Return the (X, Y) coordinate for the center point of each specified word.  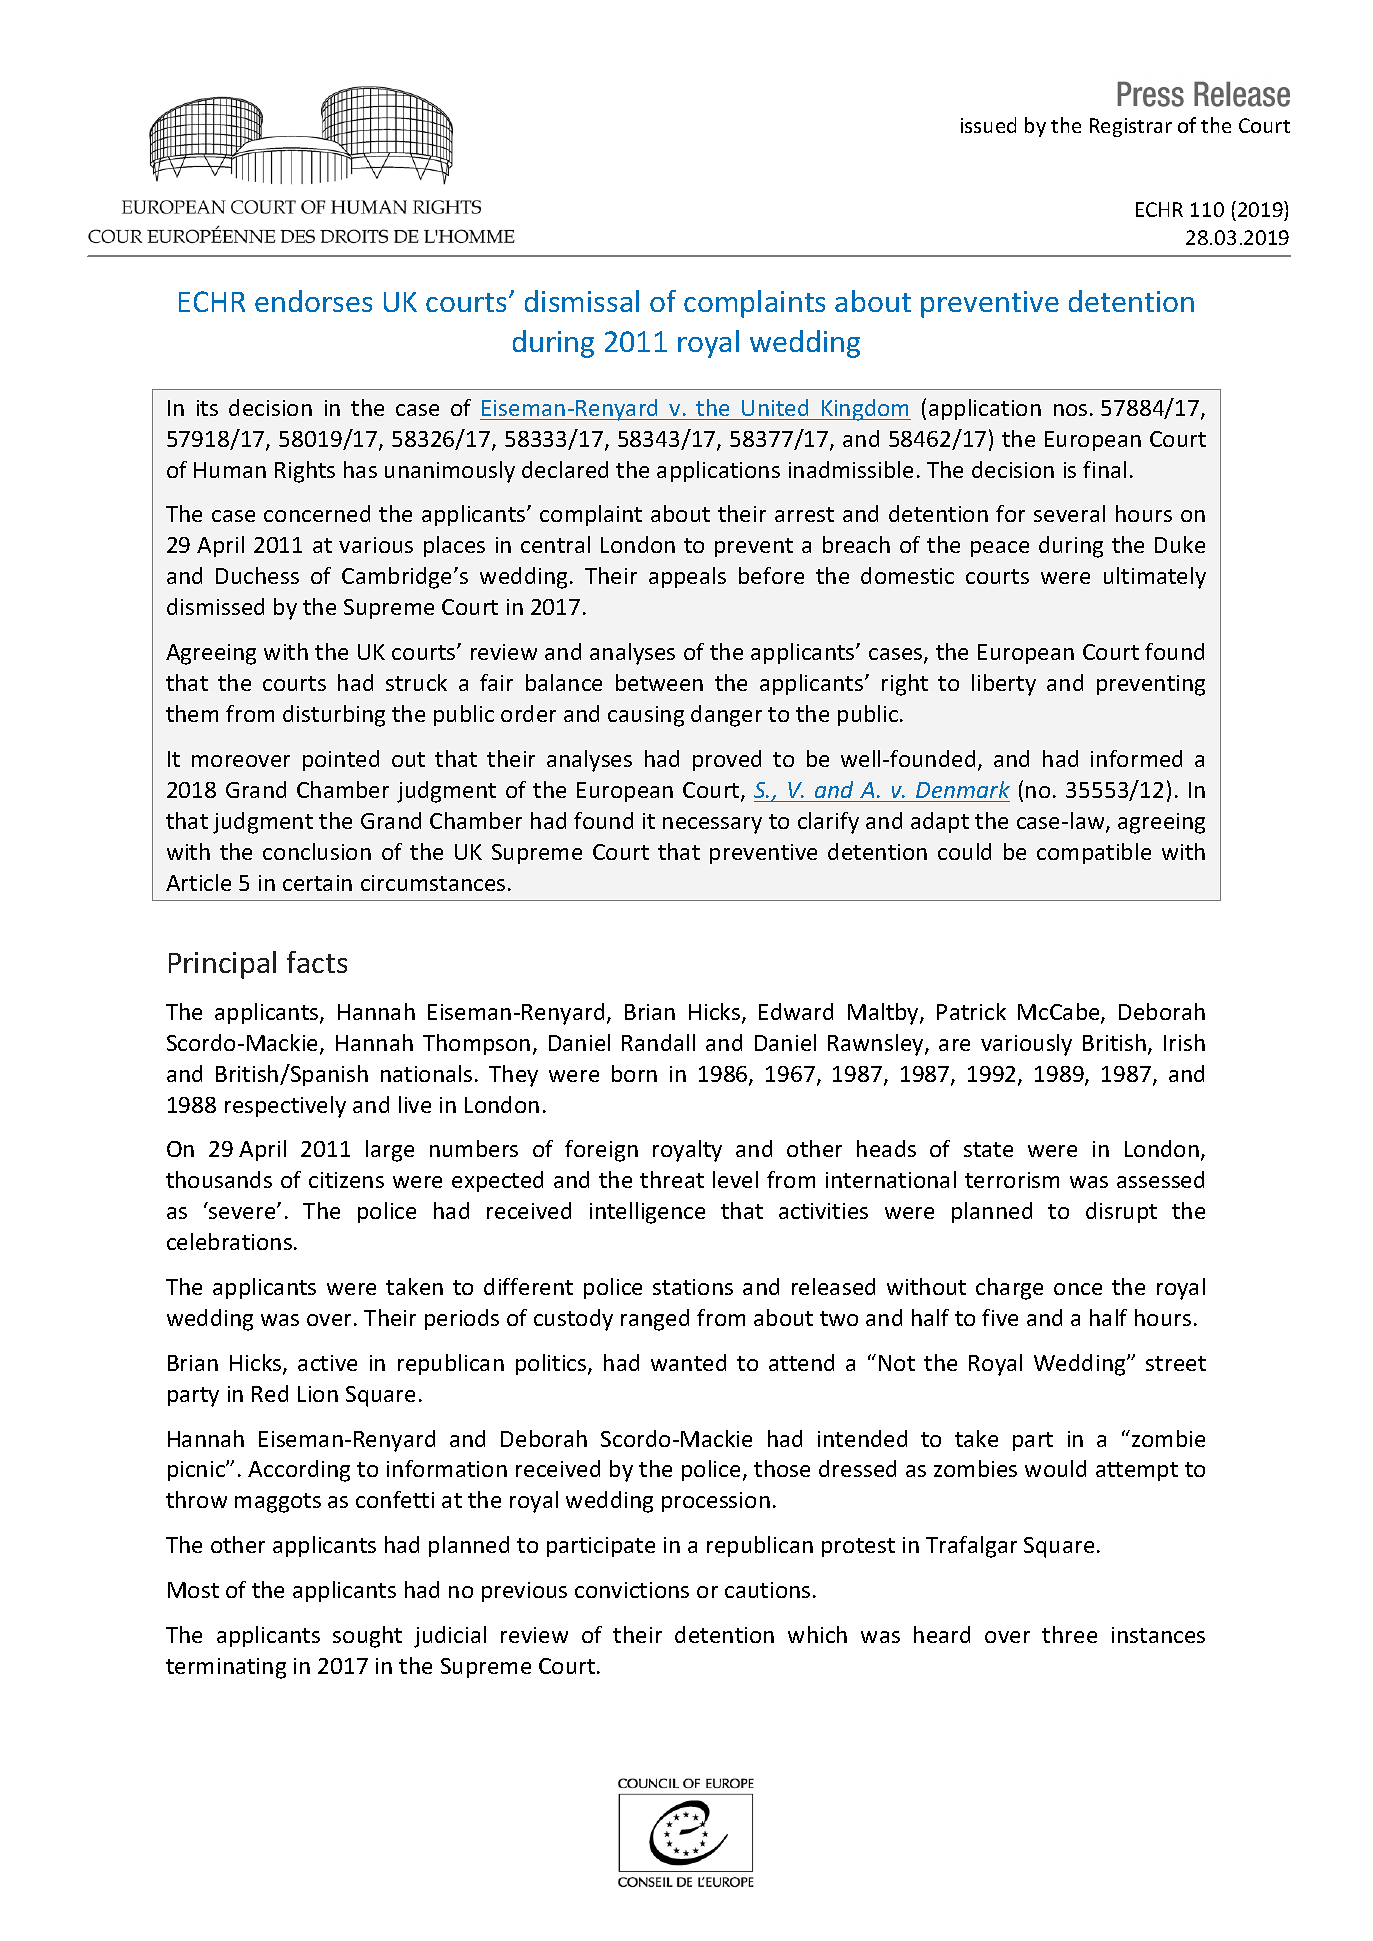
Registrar (1131, 127)
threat (672, 1179)
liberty (1004, 685)
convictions (632, 1590)
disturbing (334, 716)
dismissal (582, 301)
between (659, 682)
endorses (313, 301)
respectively (285, 1107)
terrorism (1012, 1180)
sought (367, 1637)
